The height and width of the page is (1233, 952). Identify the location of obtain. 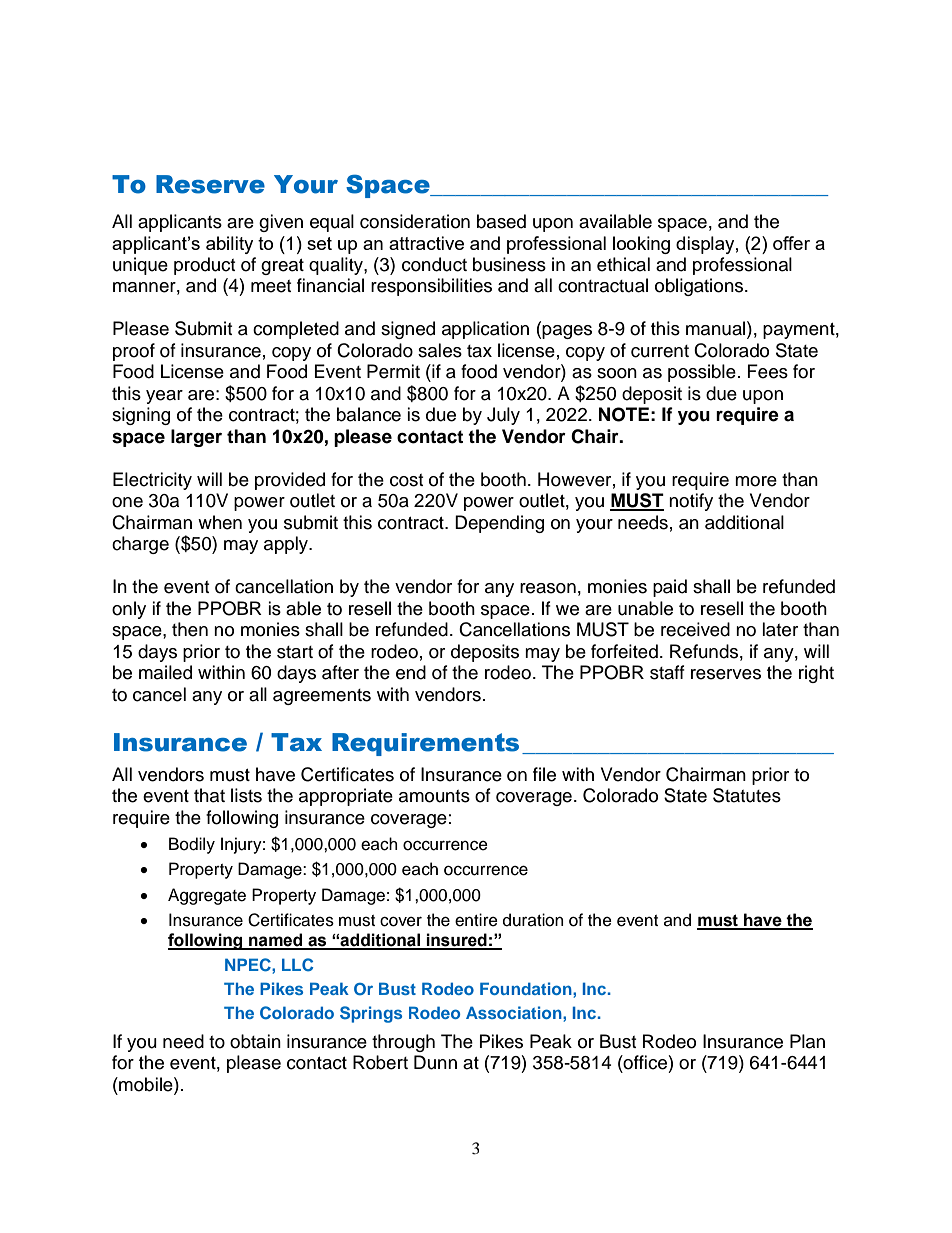
(255, 1041).
